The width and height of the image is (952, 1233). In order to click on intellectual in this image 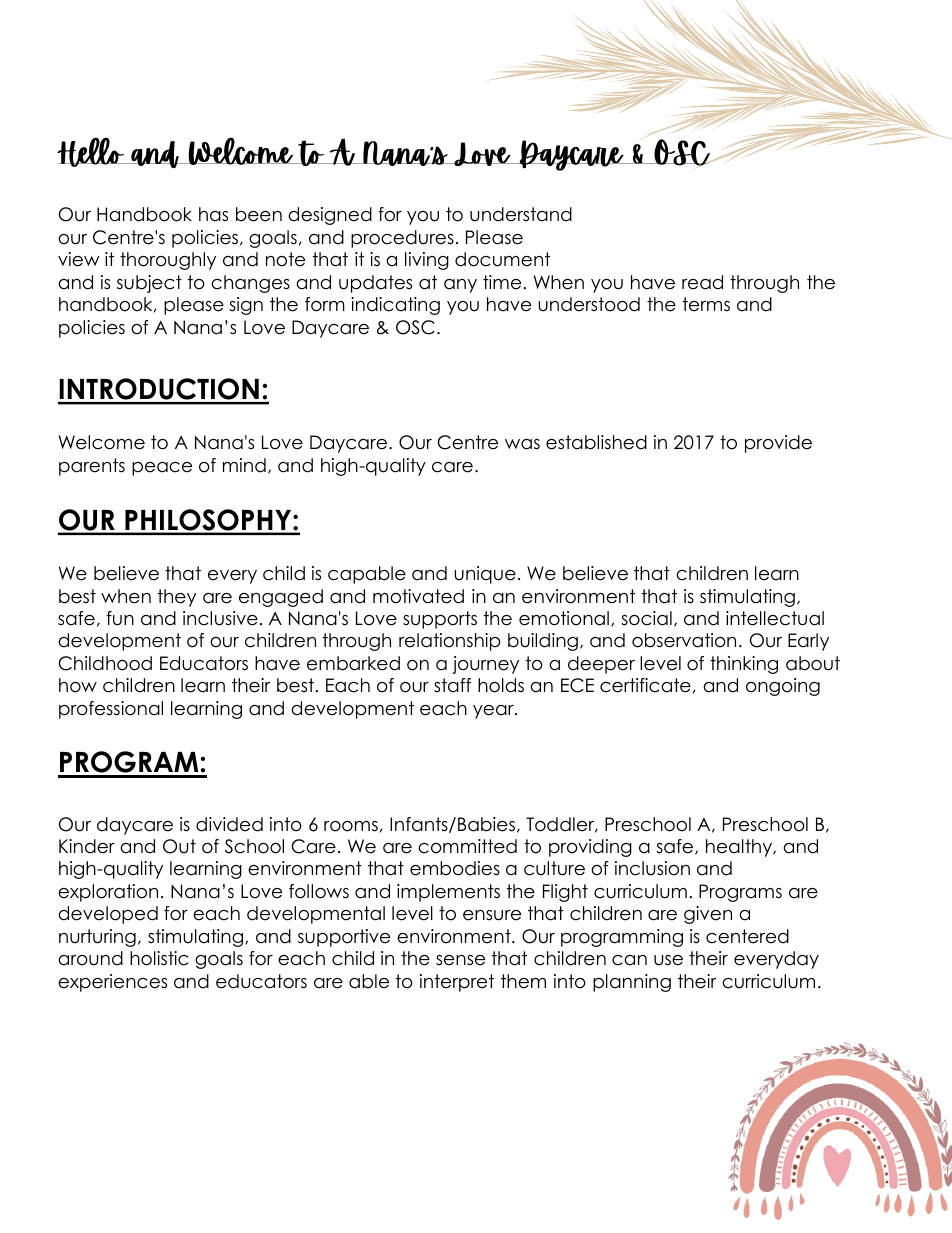, I will do `click(775, 618)`.
